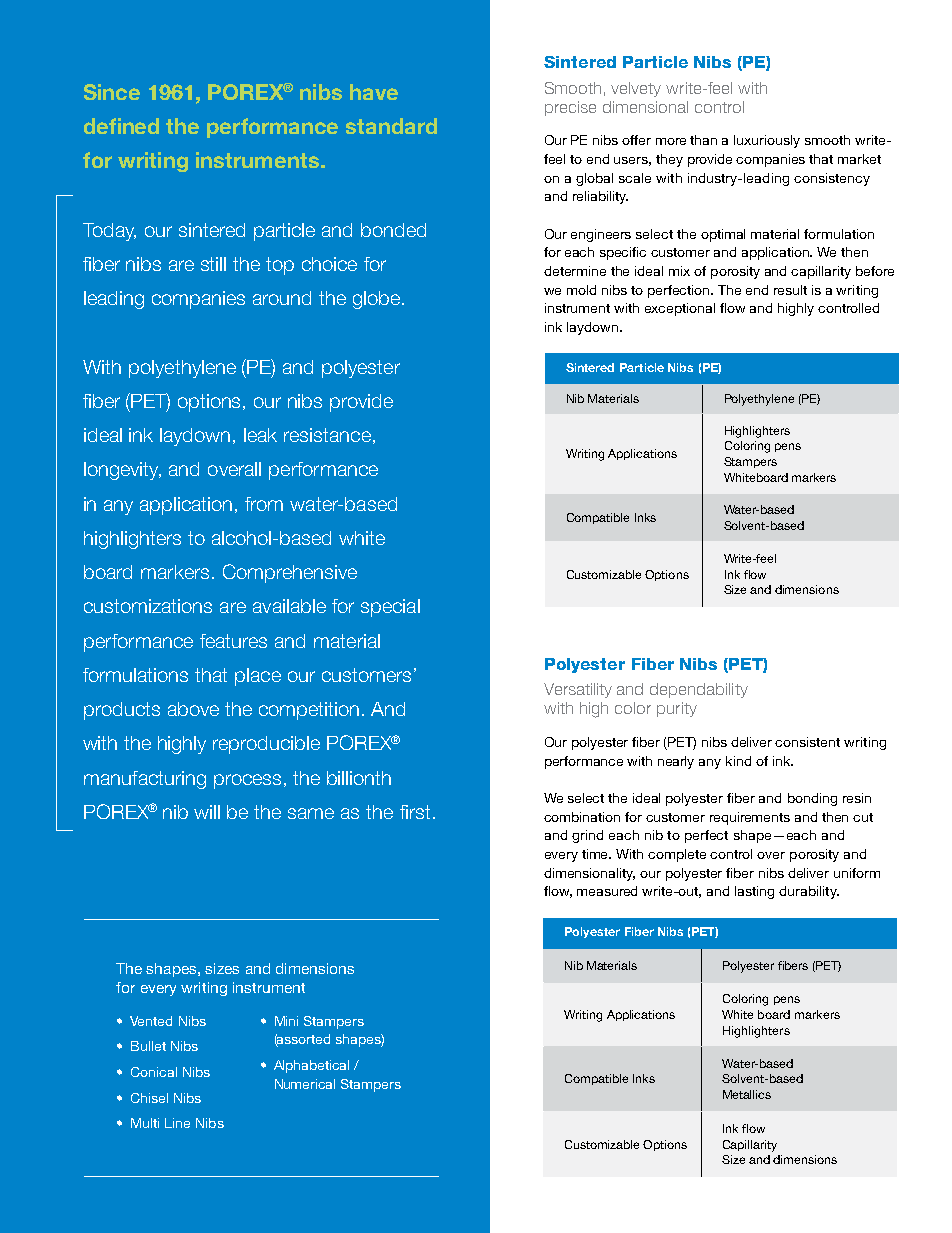  I want to click on will, so click(207, 812).
